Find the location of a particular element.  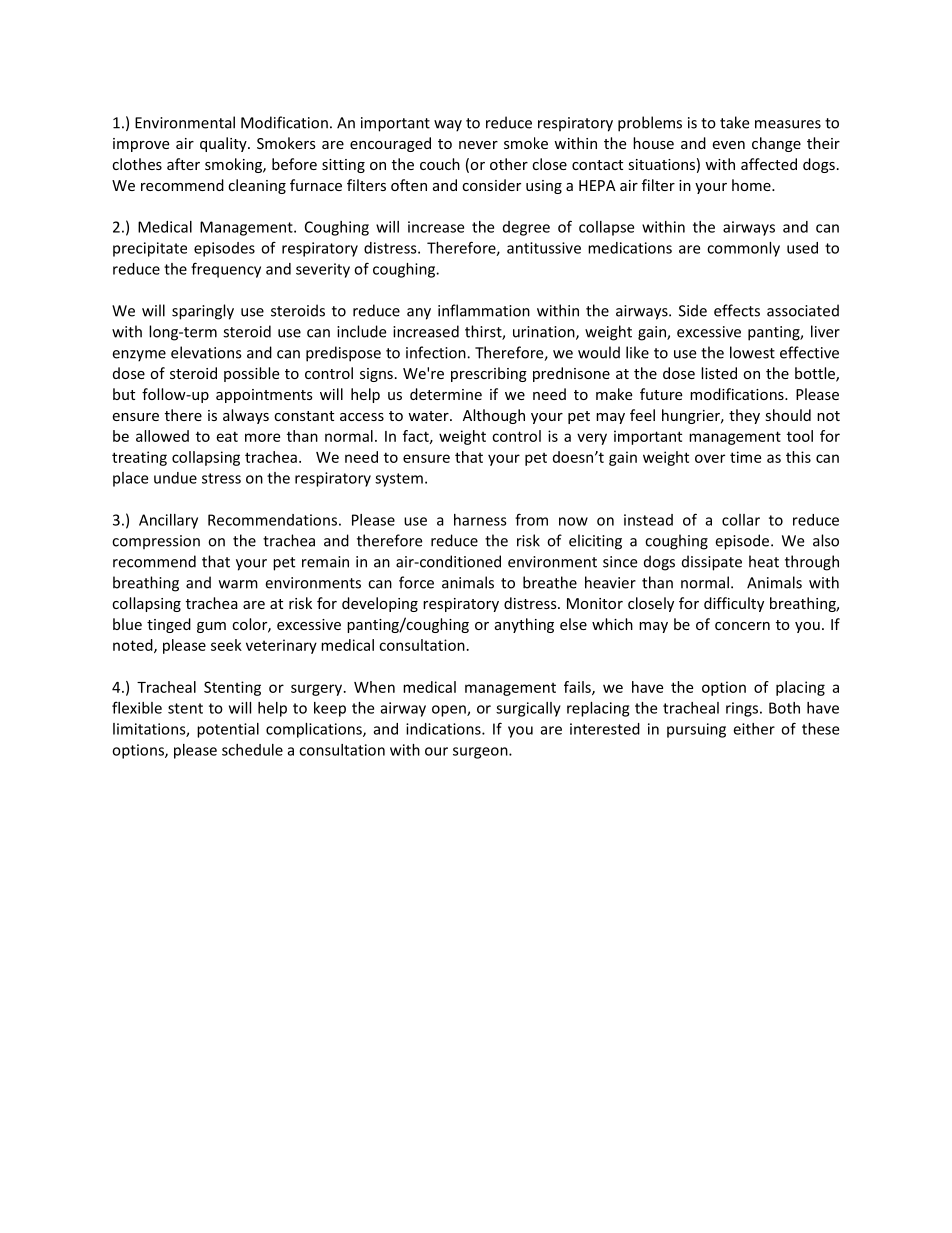

Ancillary is located at coordinates (168, 521).
